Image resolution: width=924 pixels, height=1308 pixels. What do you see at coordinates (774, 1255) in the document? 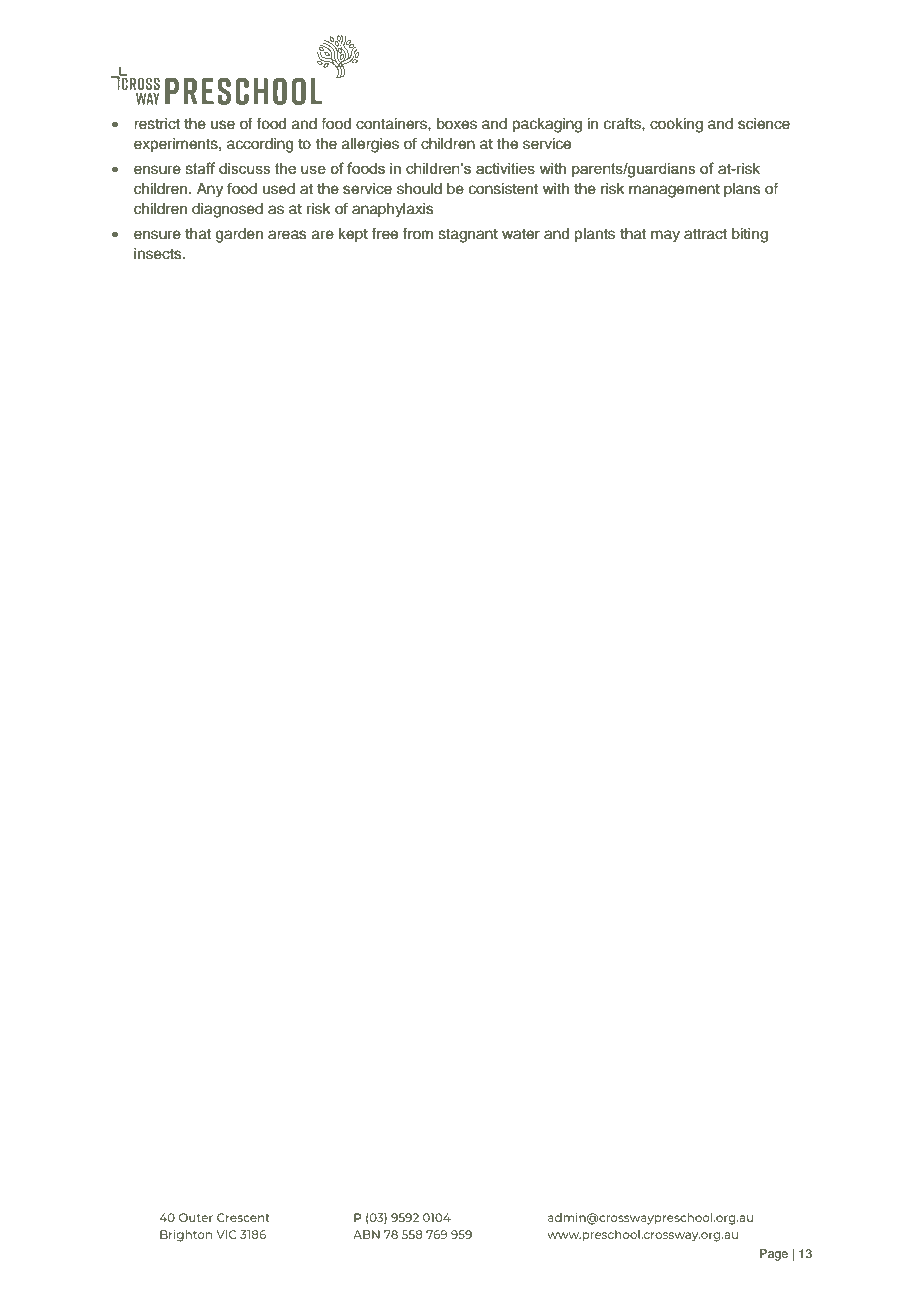
I see `Page` at bounding box center [774, 1255].
